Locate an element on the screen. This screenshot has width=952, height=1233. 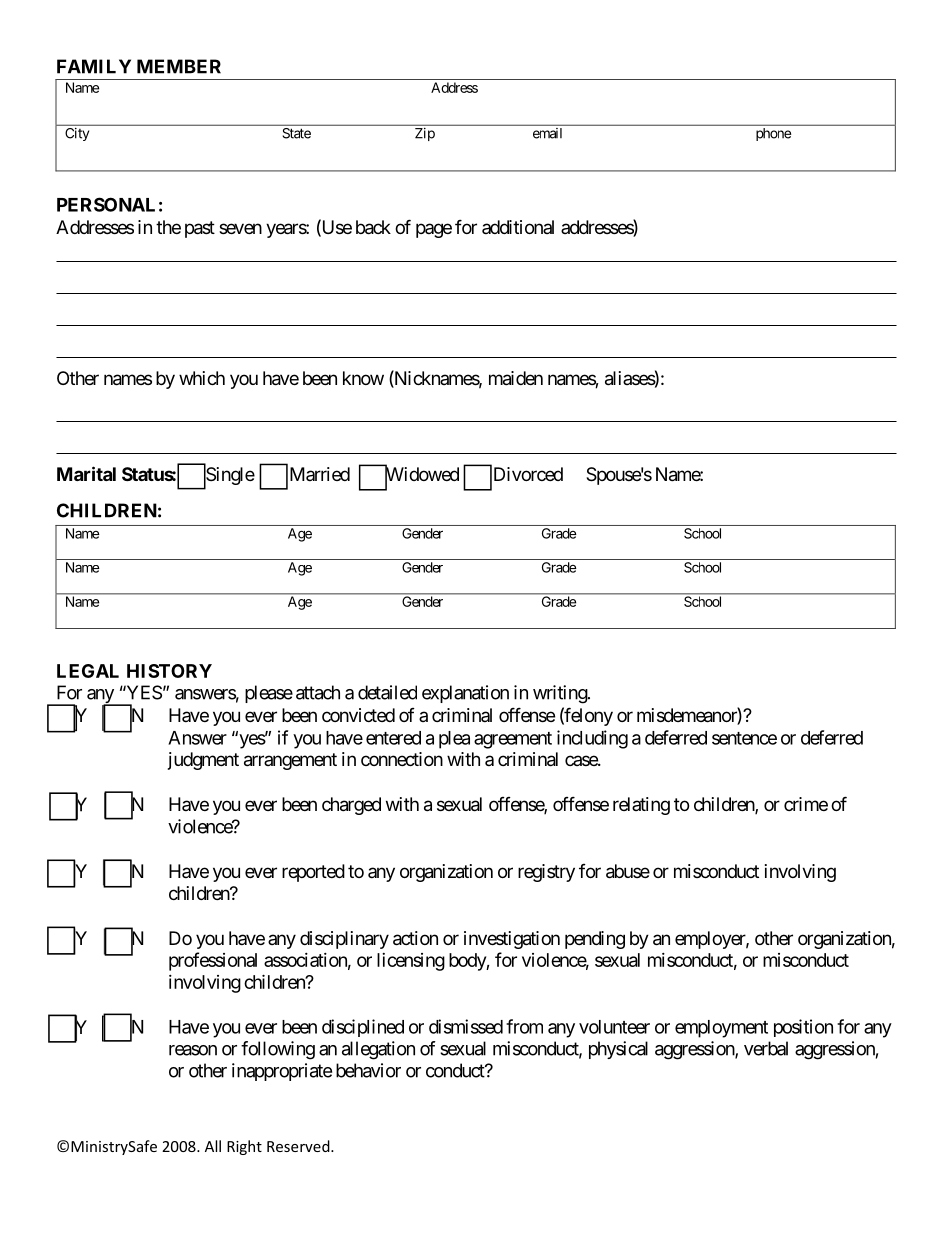
judgment is located at coordinates (203, 761).
